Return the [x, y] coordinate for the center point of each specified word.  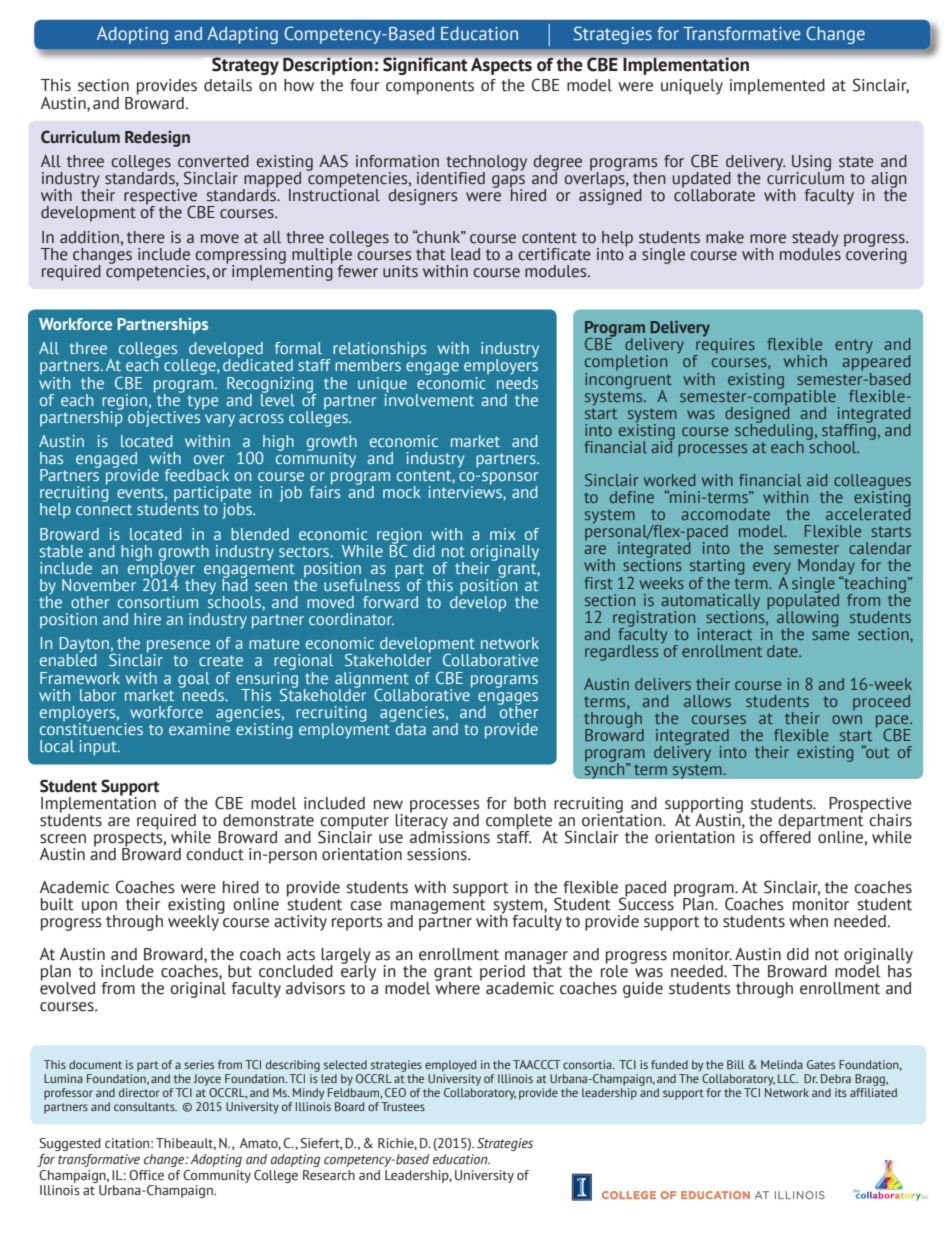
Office [146, 1175]
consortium [158, 602]
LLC [788, 1078]
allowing [807, 618]
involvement [429, 398]
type [203, 402]
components [430, 87]
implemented [777, 87]
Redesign [157, 139]
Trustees [403, 1106]
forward [390, 602]
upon [99, 908]
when [808, 921]
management [438, 907]
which [805, 361]
